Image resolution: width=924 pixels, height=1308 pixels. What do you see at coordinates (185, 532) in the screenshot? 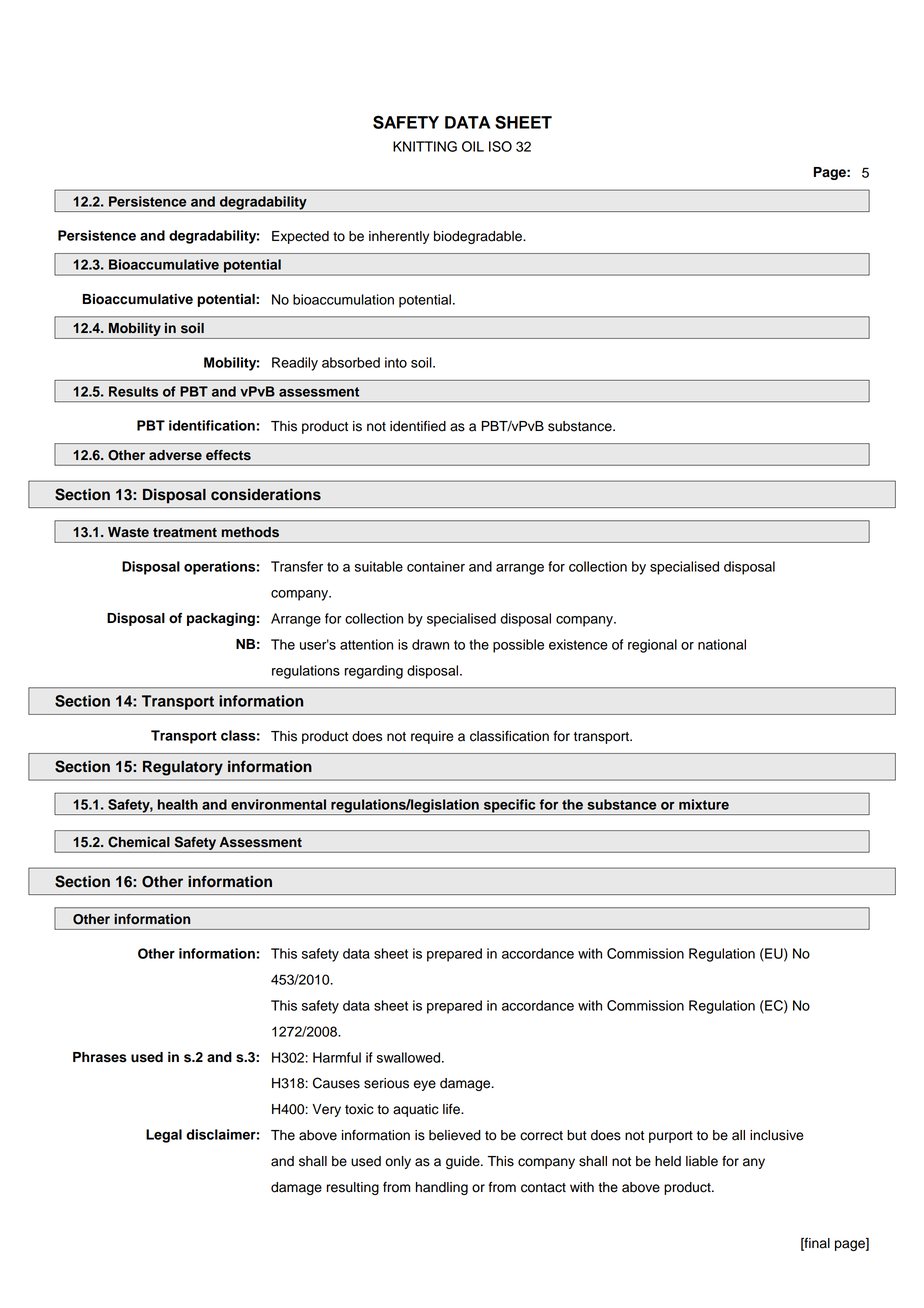
I see `treatment` at bounding box center [185, 532].
